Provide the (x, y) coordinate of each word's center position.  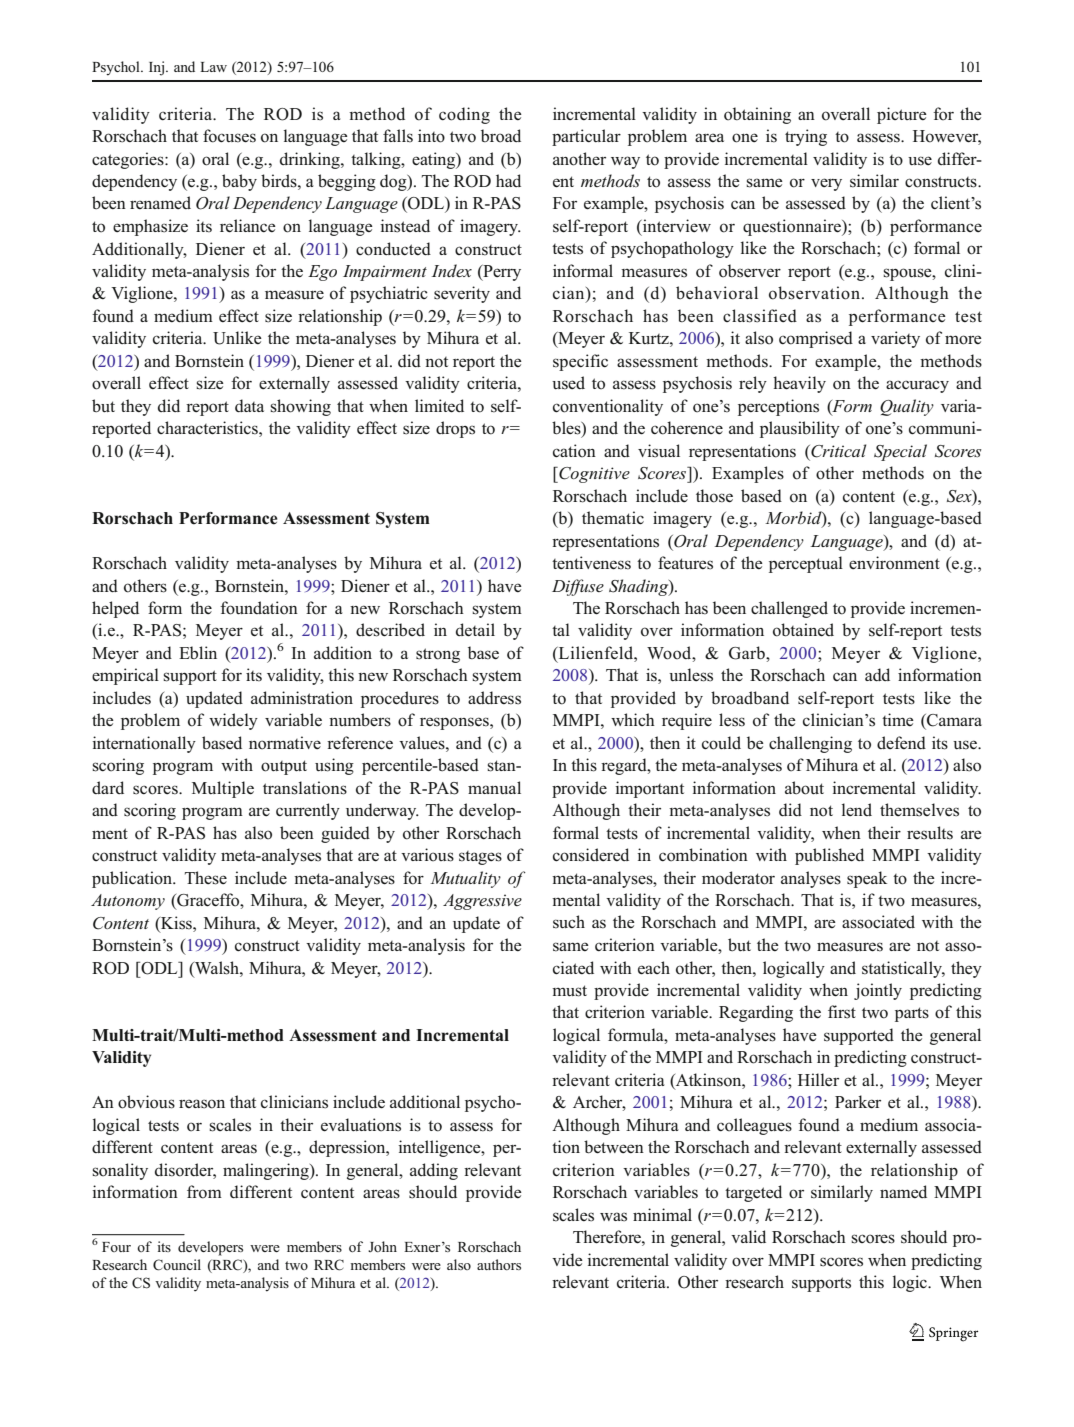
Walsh (217, 968)
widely (233, 721)
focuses (229, 136)
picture (902, 115)
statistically (903, 969)
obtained (803, 630)
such (569, 922)
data (249, 405)
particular (586, 137)
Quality (907, 407)
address (494, 698)
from (204, 1192)
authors (499, 1264)
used (568, 383)
